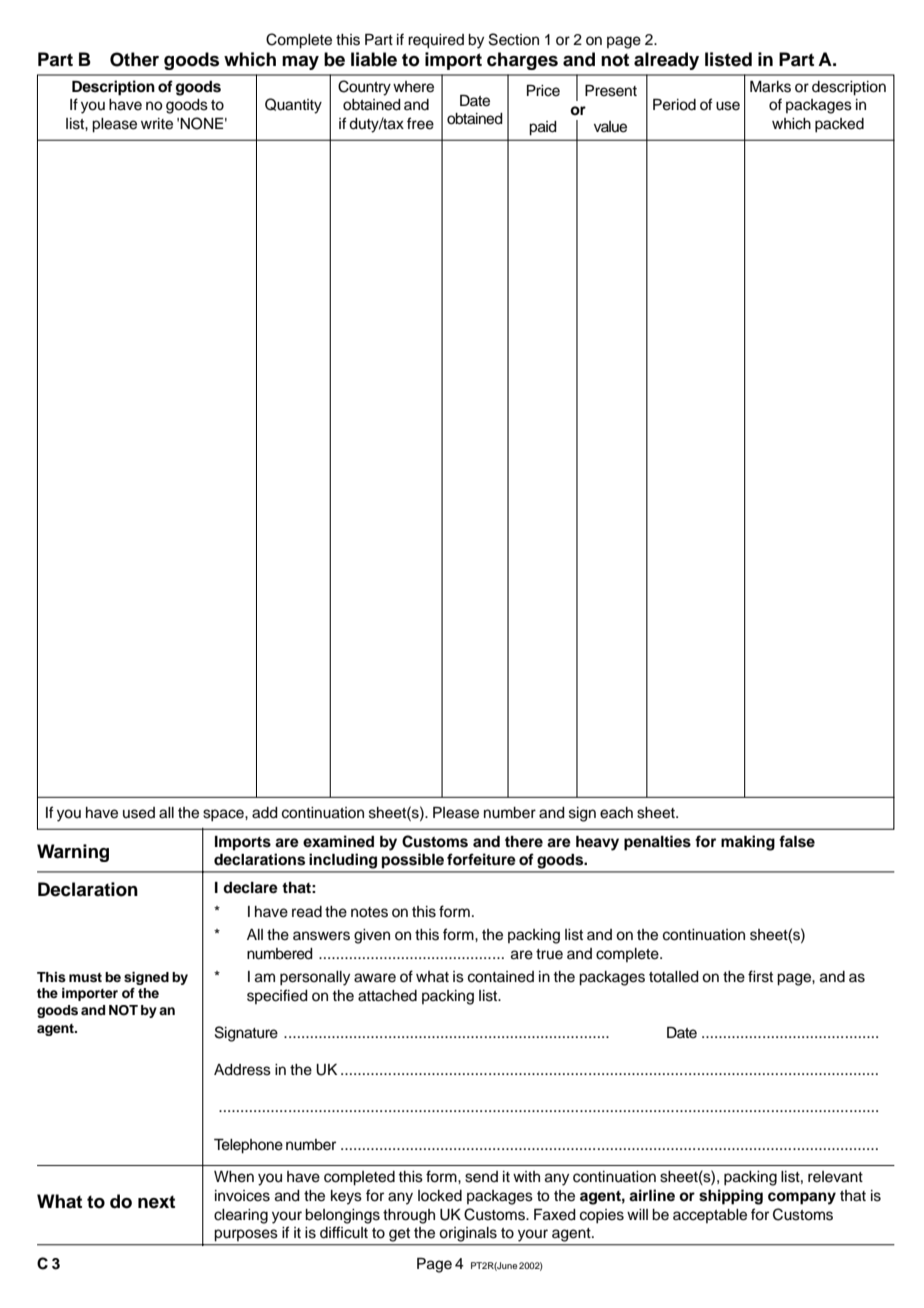  What do you see at coordinates (440, 1196) in the screenshot?
I see `locked` at bounding box center [440, 1196].
